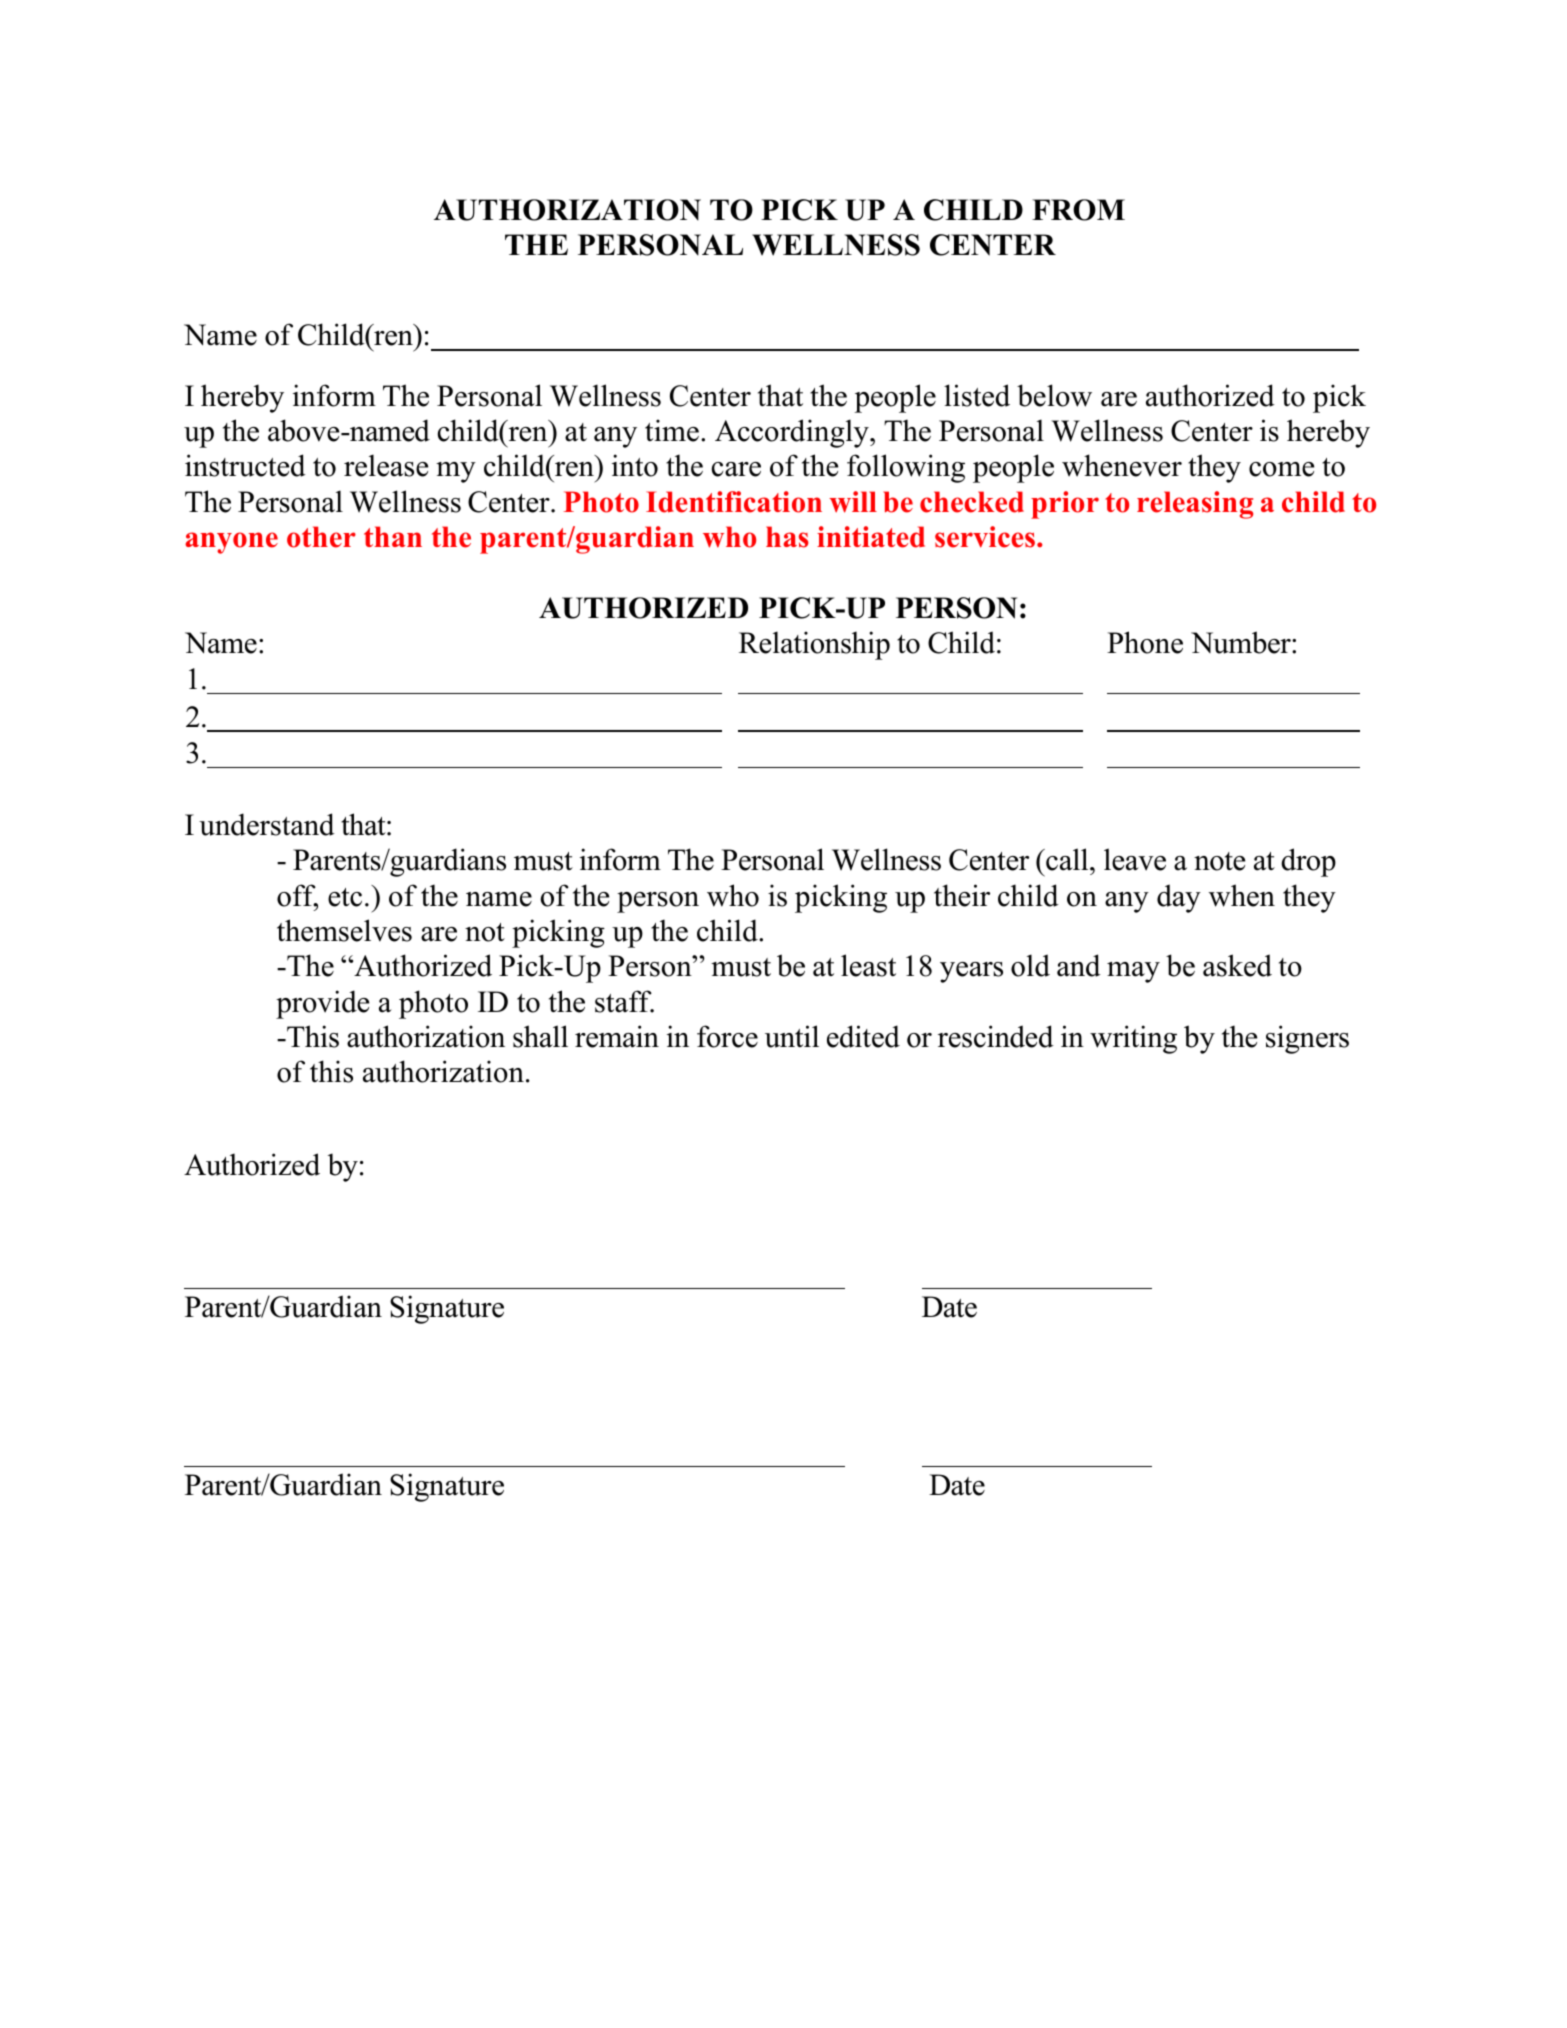 The image size is (1567, 2028). What do you see at coordinates (672, 430) in the image?
I see `time` at bounding box center [672, 430].
